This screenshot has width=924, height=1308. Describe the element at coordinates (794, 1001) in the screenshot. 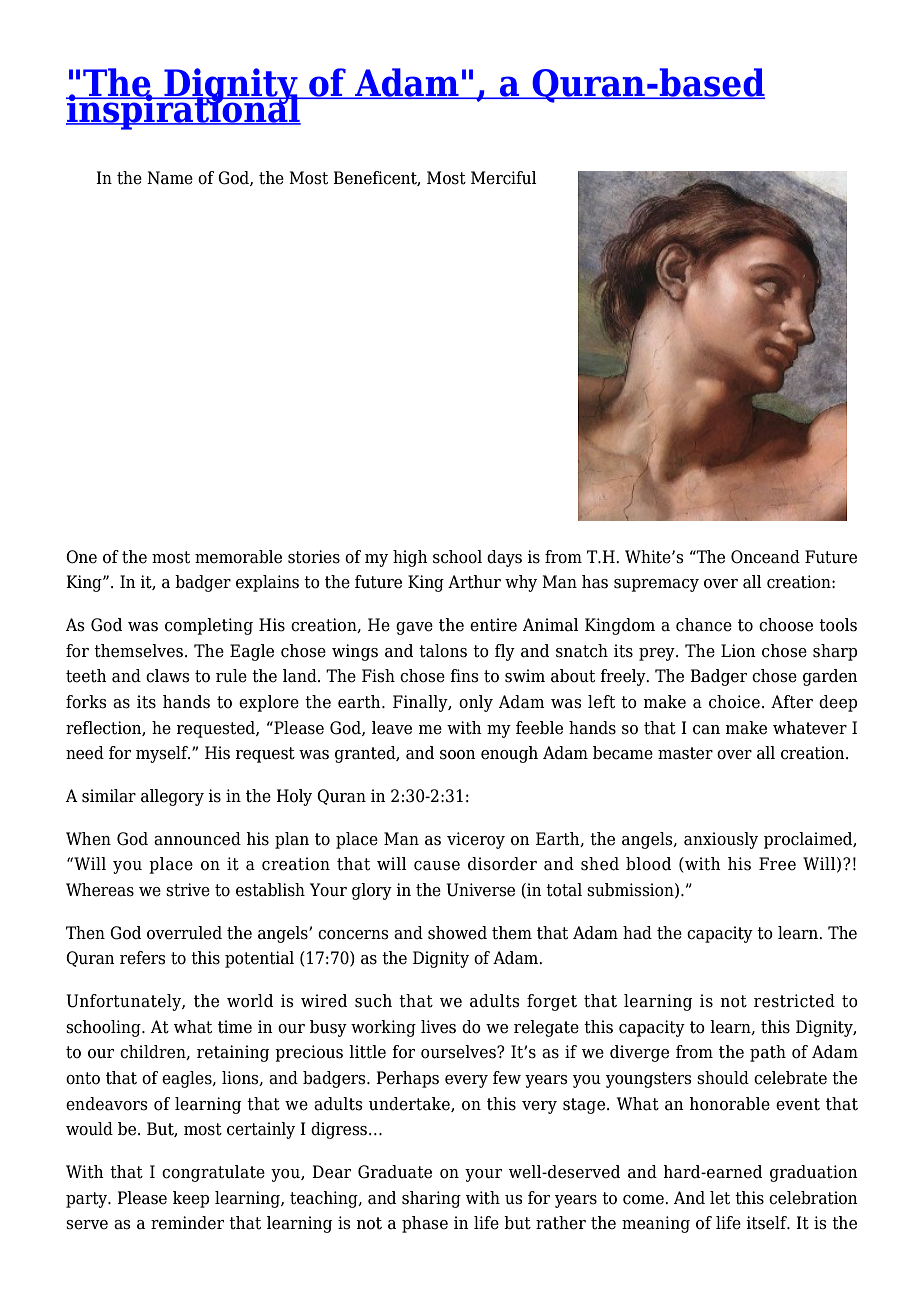

I see `restricted` at that location.
